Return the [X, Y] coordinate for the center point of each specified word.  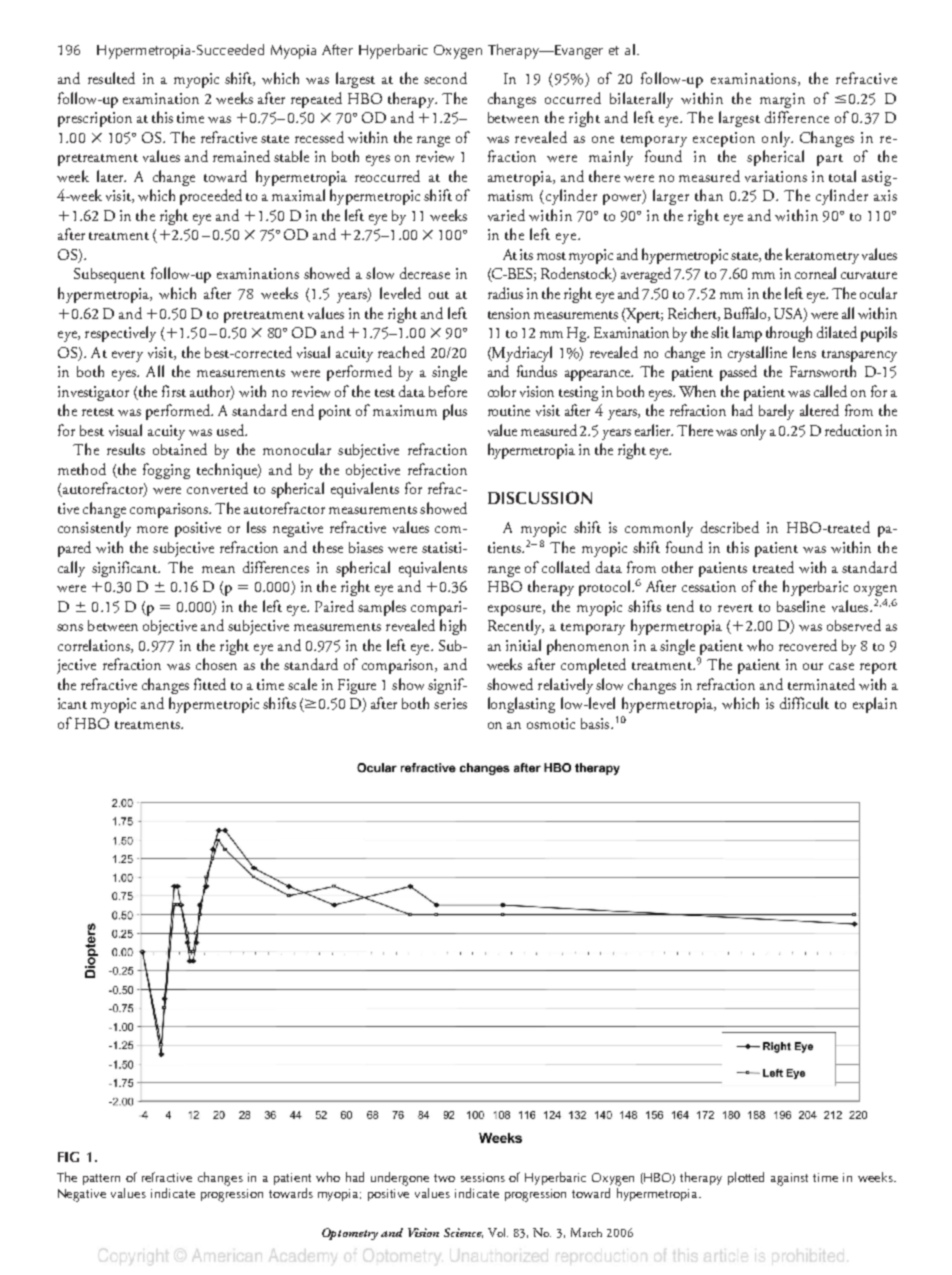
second [445, 78]
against [789, 1179]
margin [782, 100]
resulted [111, 78]
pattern [101, 1179]
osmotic [551, 723]
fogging [166, 471]
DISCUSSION [540, 497]
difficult [804, 703]
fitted [210, 684]
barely [776, 412]
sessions [483, 1177]
